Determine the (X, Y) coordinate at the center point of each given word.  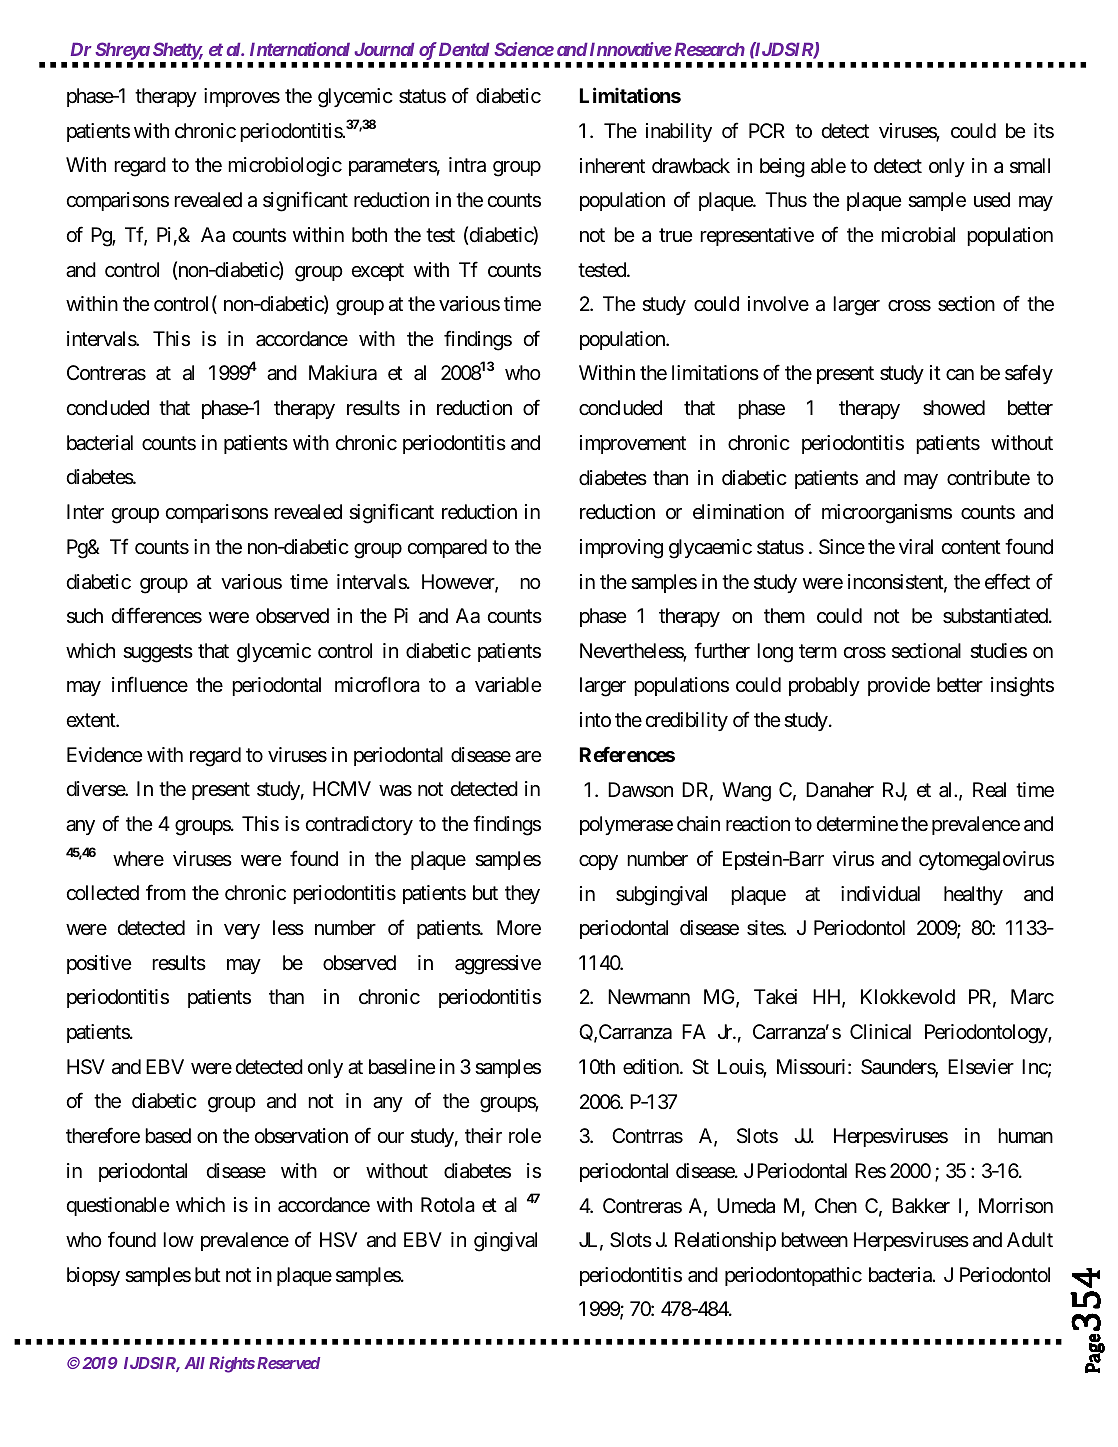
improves (242, 97)
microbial (918, 235)
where (138, 859)
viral (916, 547)
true (676, 235)
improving (621, 549)
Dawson (640, 790)
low (178, 1239)
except (377, 272)
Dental (464, 49)
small (1030, 166)
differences (156, 615)
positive (99, 964)
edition (652, 1066)
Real (989, 790)
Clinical (880, 1032)
